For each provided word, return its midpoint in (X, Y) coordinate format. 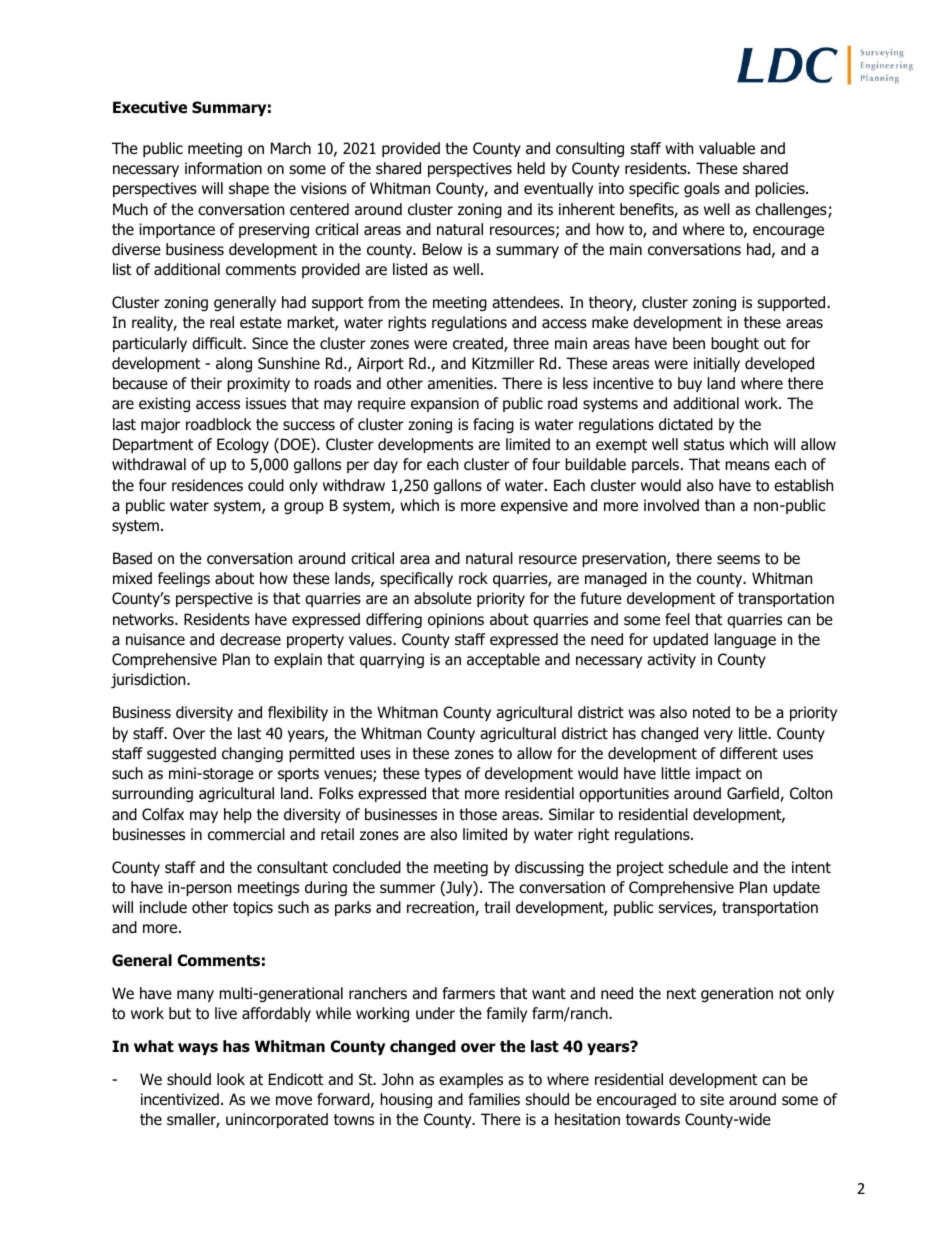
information (223, 168)
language (745, 640)
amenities (461, 383)
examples (471, 1080)
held (531, 168)
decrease (250, 639)
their (206, 383)
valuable (727, 148)
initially (717, 364)
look (231, 1079)
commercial (246, 834)
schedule (698, 867)
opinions (456, 620)
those (478, 814)
